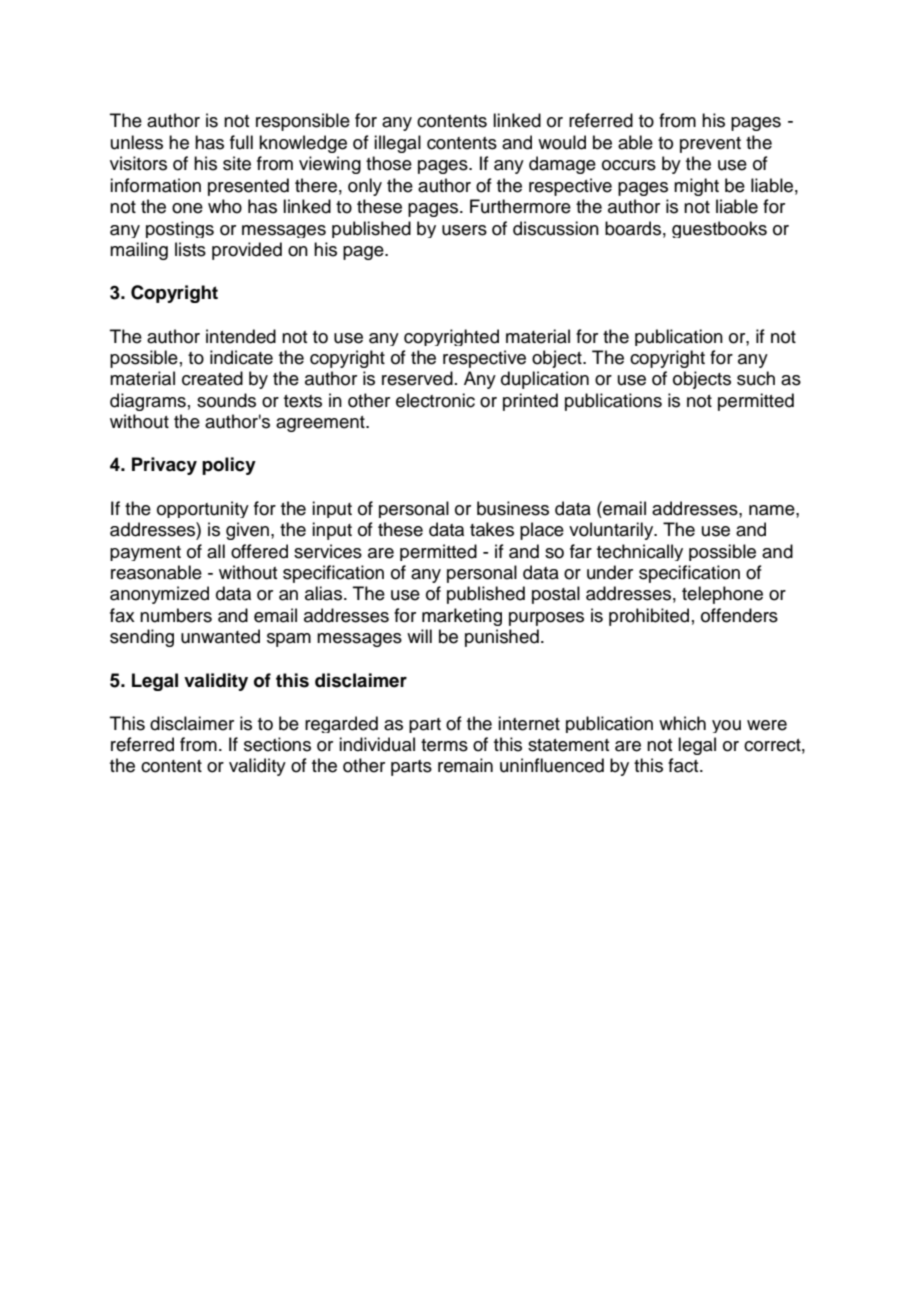  I want to click on offenders, so click(739, 615).
